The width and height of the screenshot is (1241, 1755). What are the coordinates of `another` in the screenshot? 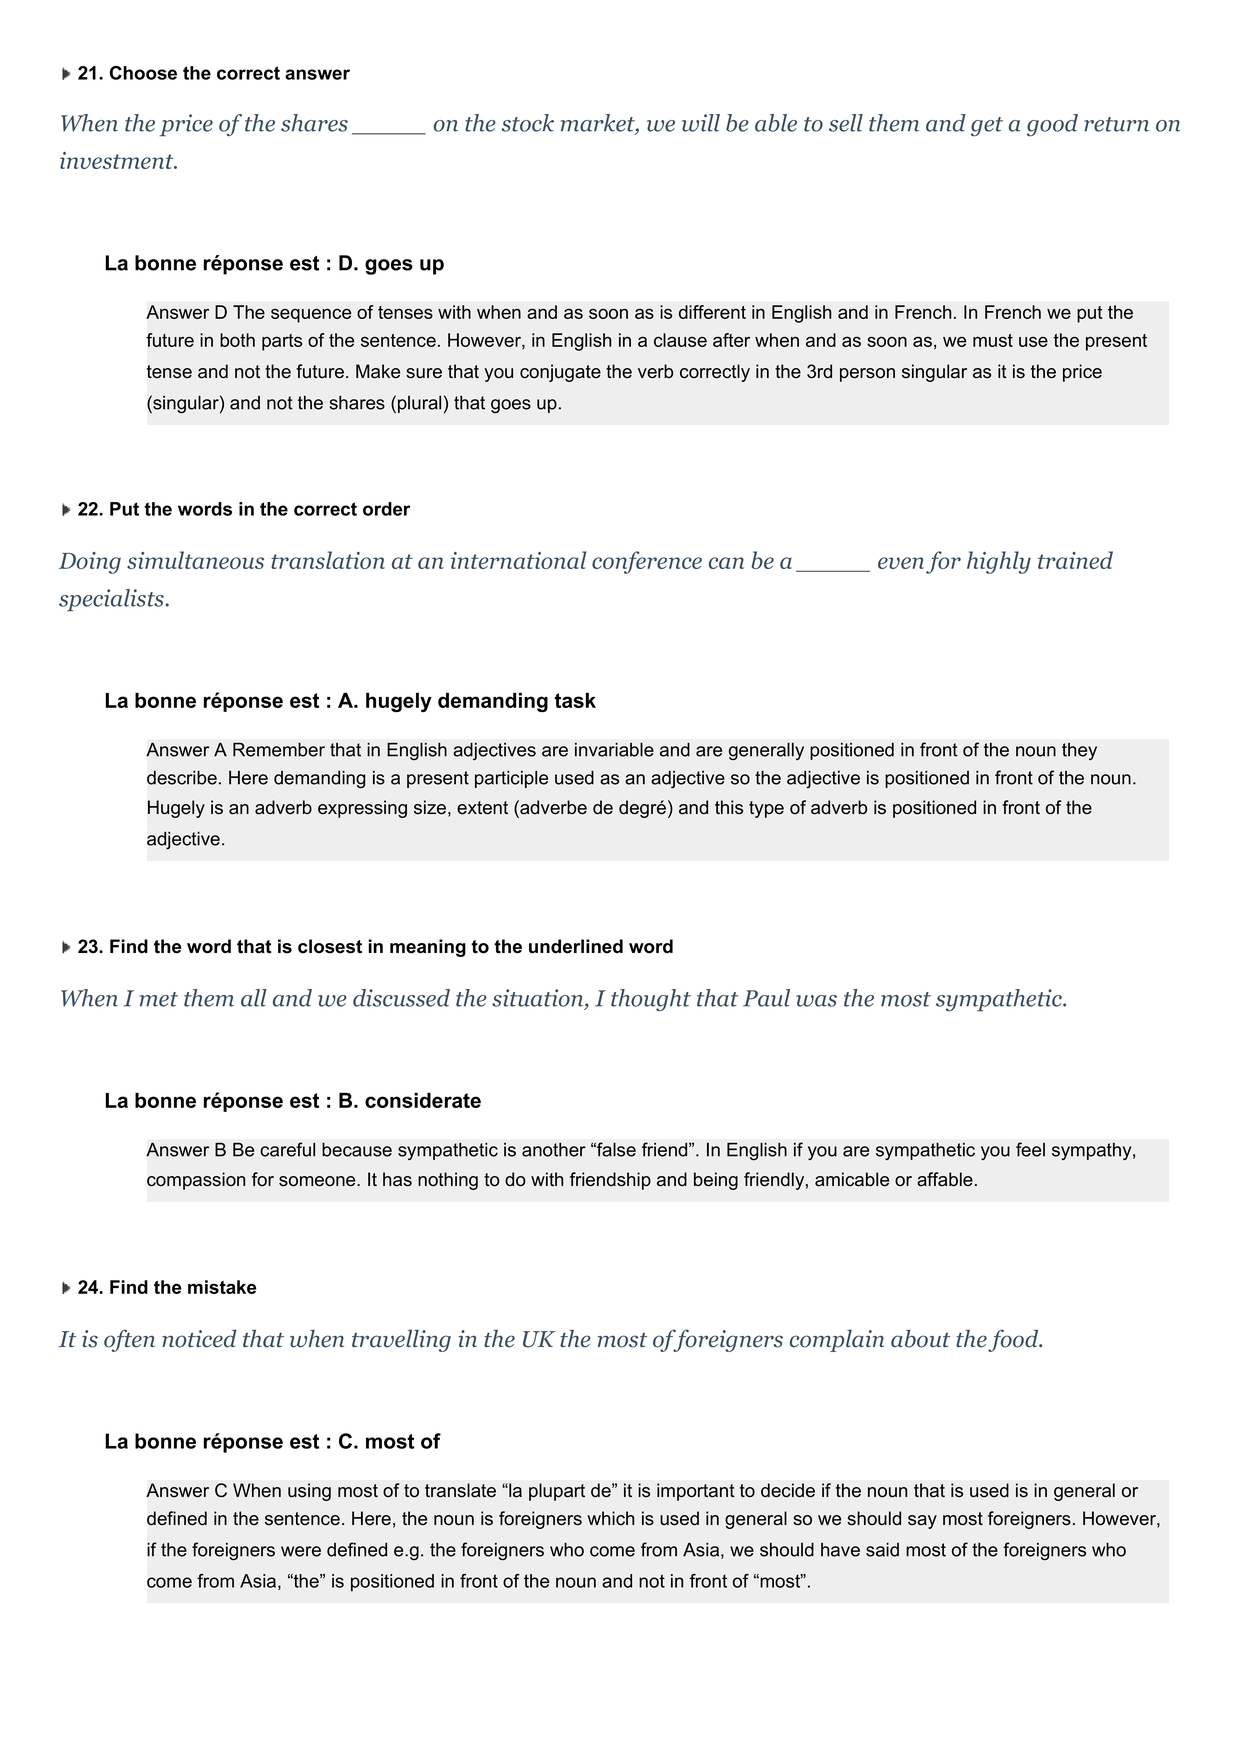 It's located at (554, 1149).
